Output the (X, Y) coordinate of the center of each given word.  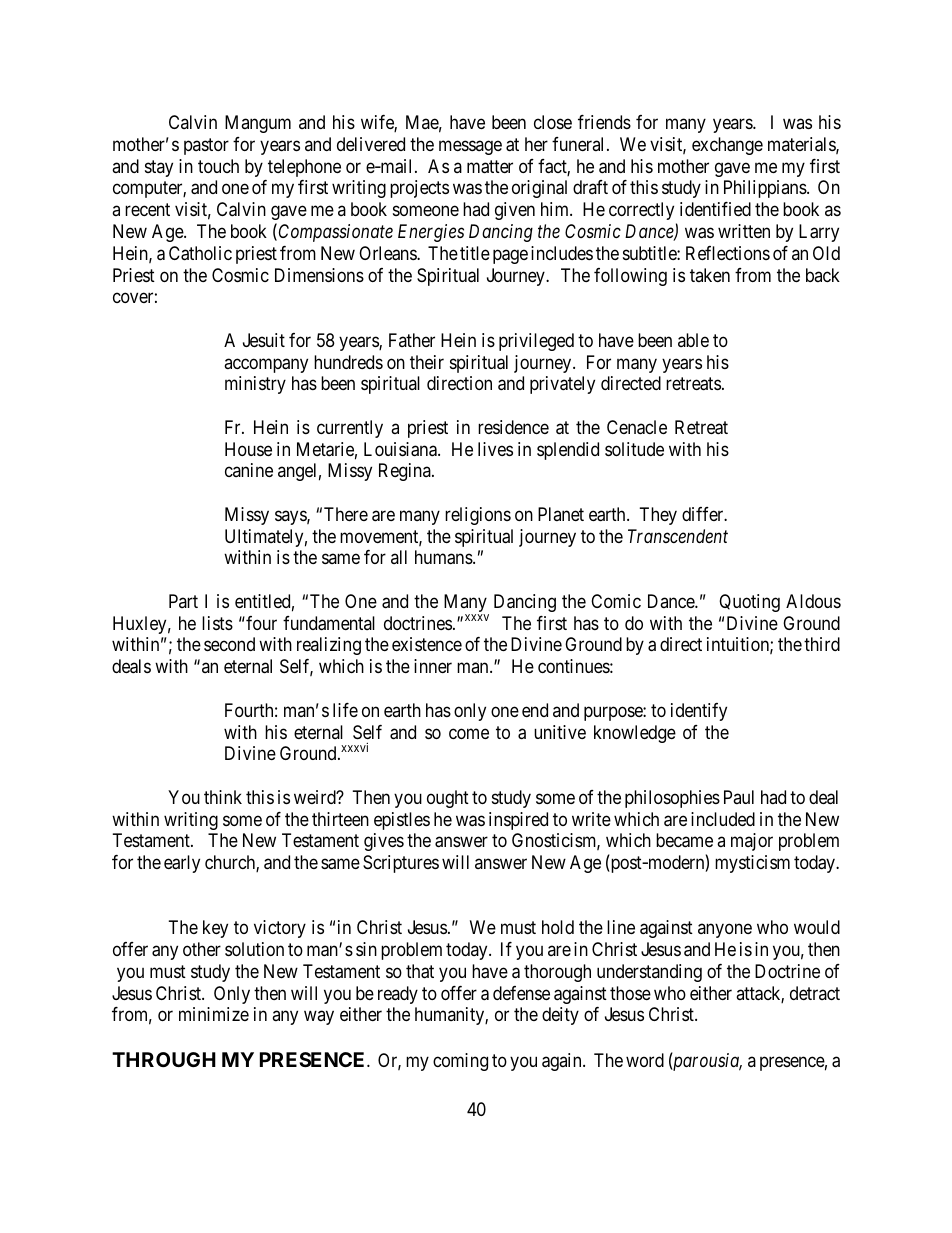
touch (218, 166)
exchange (727, 146)
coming (460, 1062)
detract (815, 993)
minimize (214, 1014)
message (470, 147)
